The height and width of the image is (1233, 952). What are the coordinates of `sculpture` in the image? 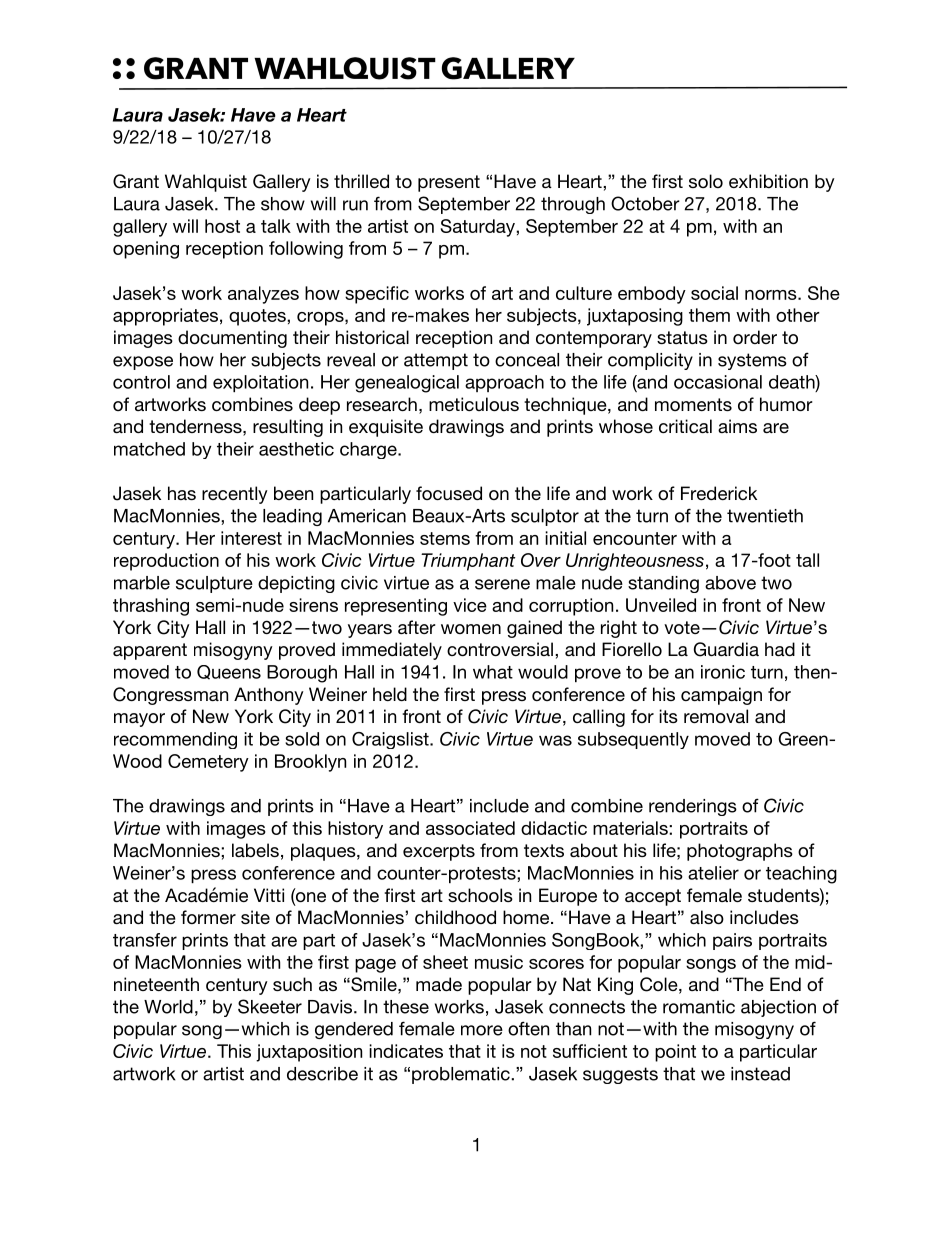 It's located at (214, 584).
